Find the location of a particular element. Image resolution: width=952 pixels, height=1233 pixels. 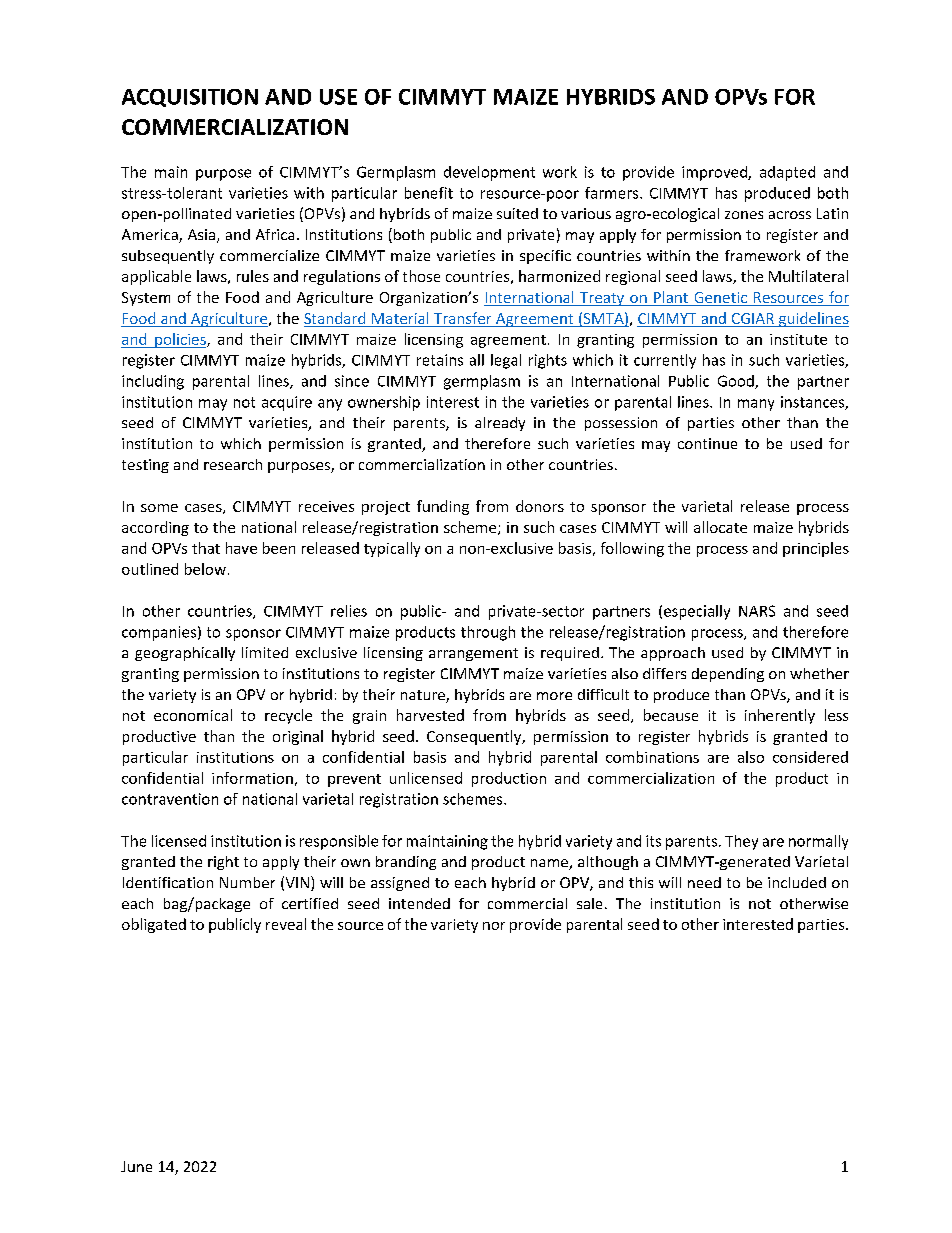

depending is located at coordinates (728, 675).
